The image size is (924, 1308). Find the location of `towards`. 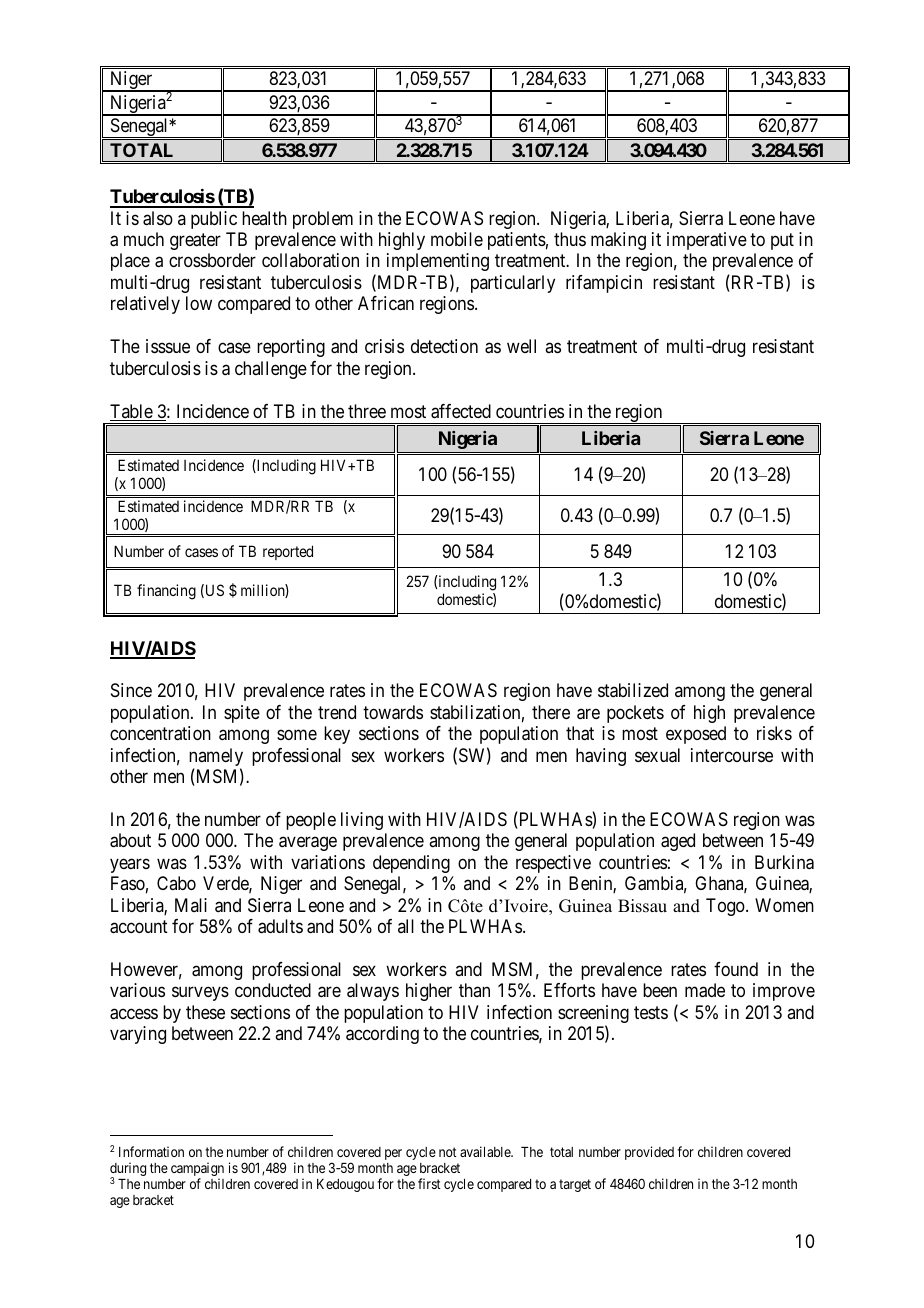

towards is located at coordinates (393, 712).
